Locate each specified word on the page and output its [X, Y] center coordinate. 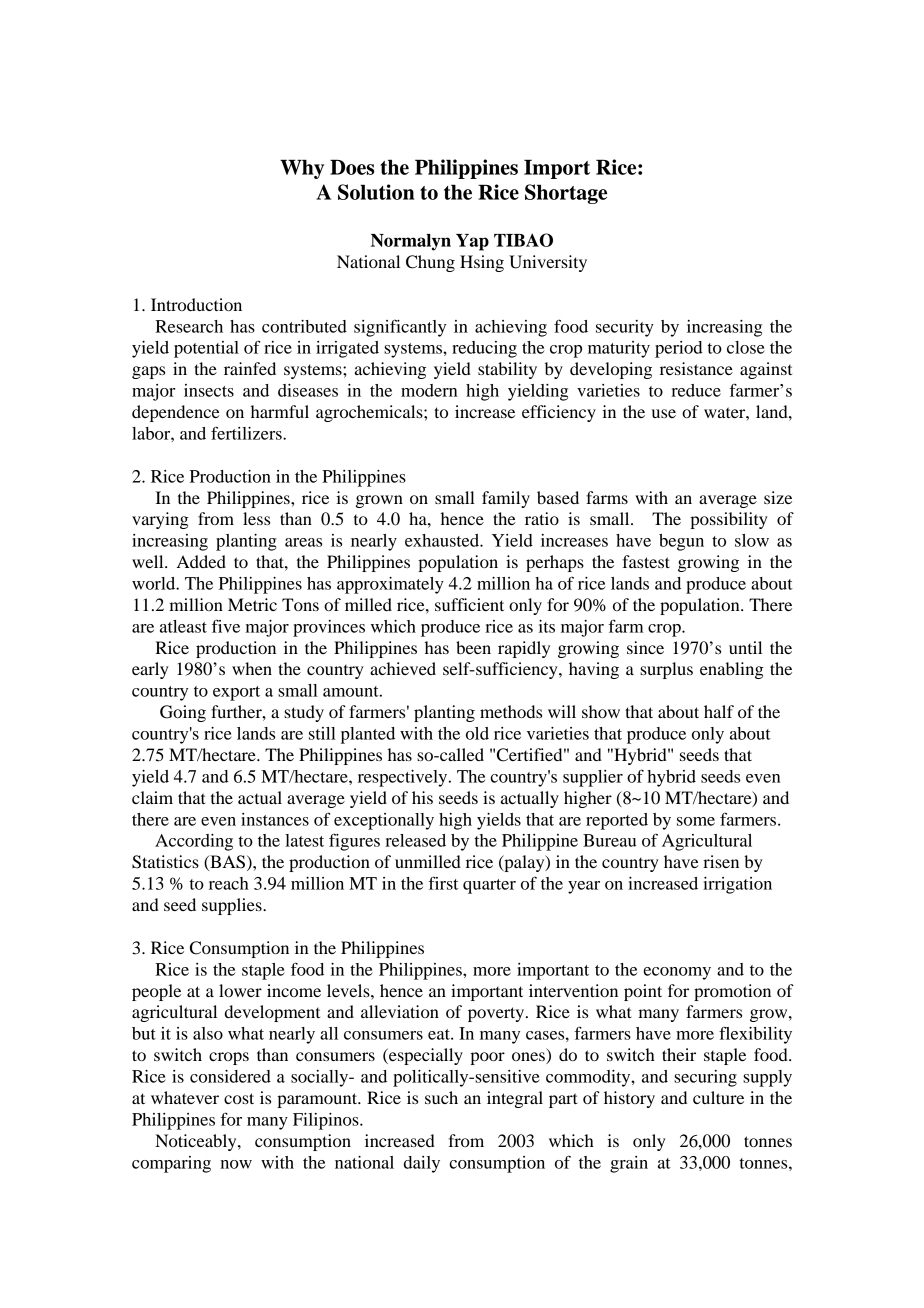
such [441, 1097]
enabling [732, 670]
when [252, 668]
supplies [233, 906]
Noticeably [197, 1142]
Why [302, 169]
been [473, 647]
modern [429, 390]
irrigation [737, 885]
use [664, 413]
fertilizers [247, 433]
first [443, 883]
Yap [472, 242]
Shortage [566, 194]
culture [718, 1097]
